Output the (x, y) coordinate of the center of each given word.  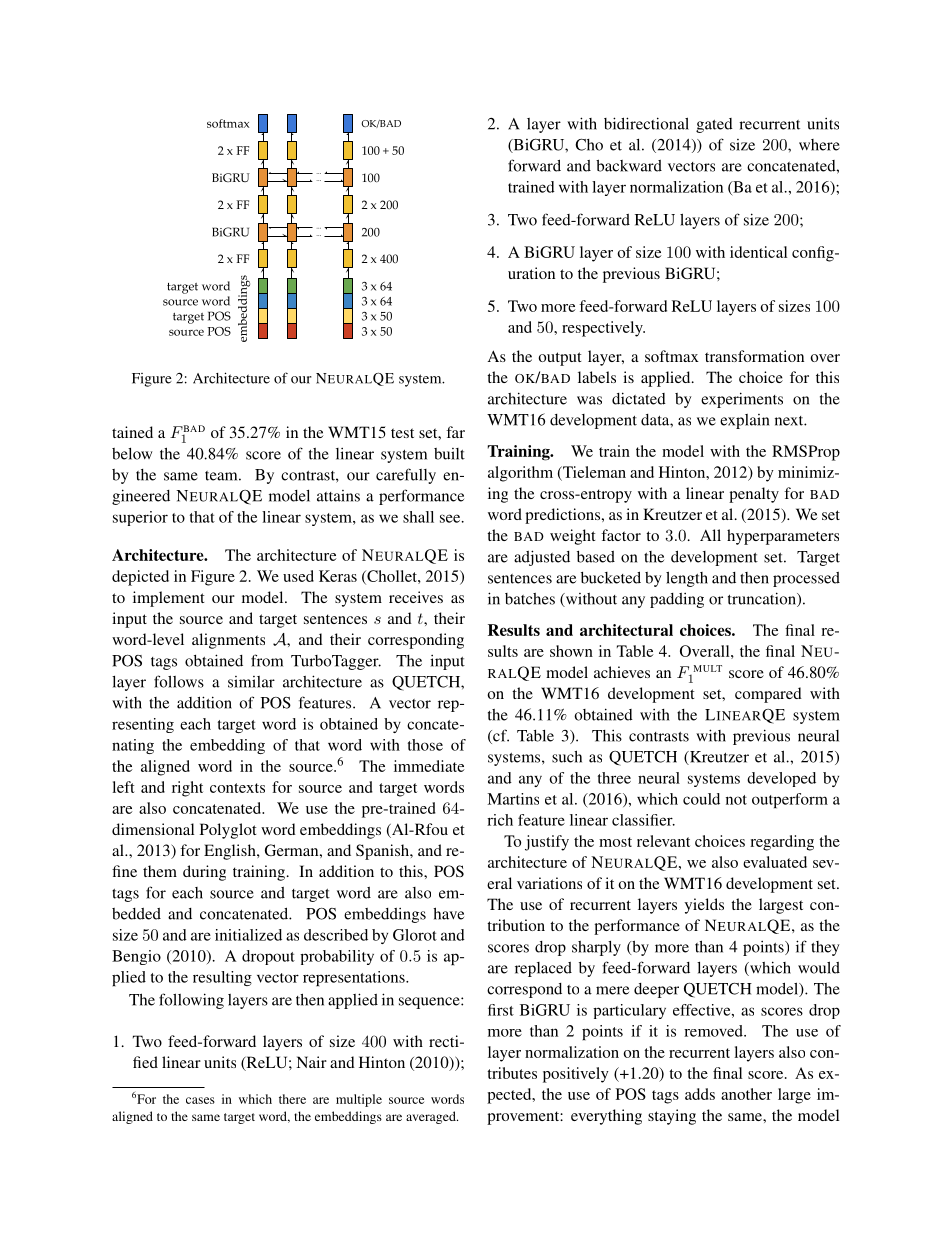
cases (200, 1100)
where (819, 145)
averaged (432, 1117)
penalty (754, 495)
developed (781, 779)
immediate (429, 766)
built (449, 454)
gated (714, 125)
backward (629, 165)
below (132, 454)
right (187, 789)
